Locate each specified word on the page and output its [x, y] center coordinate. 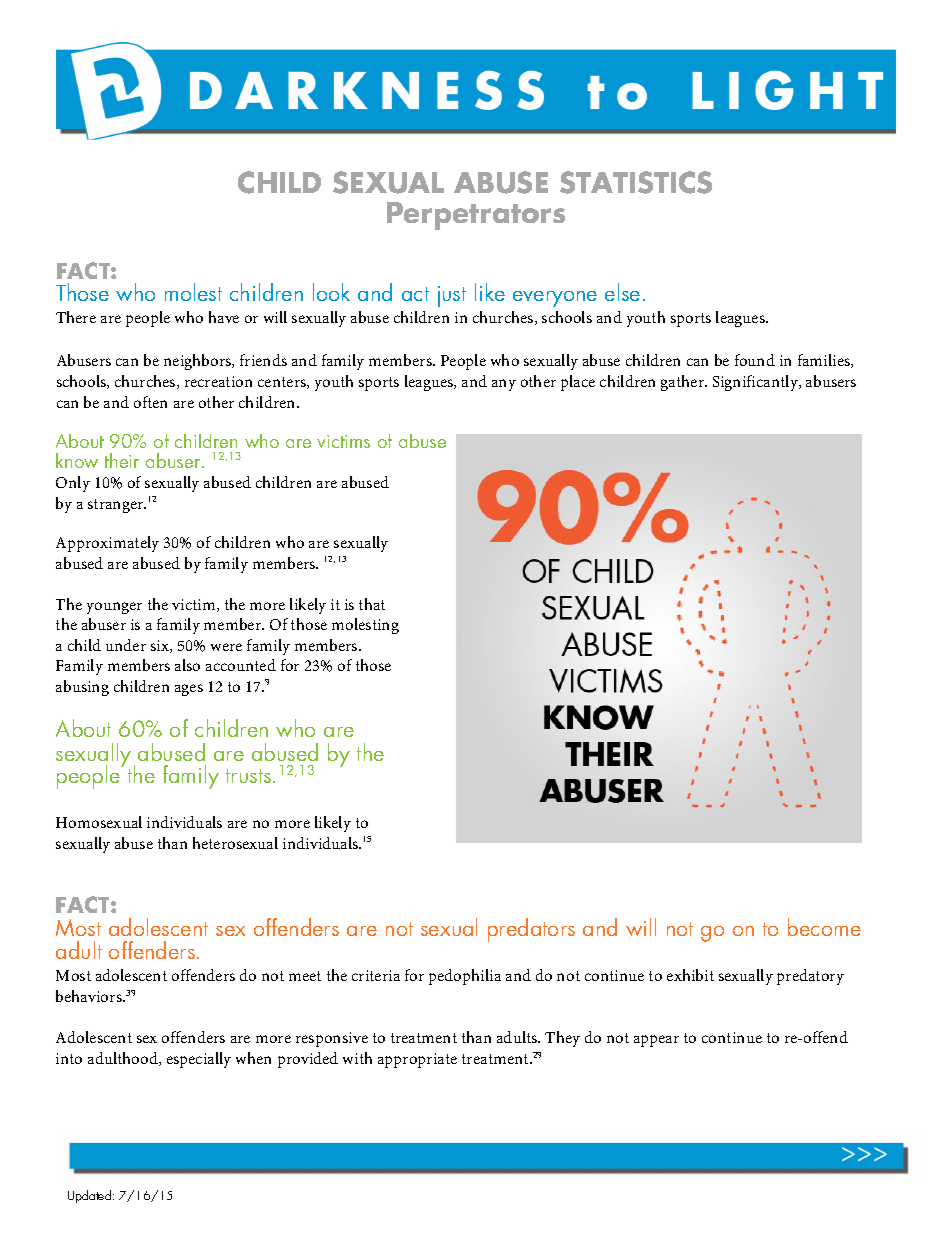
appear [656, 1041]
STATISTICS [636, 182]
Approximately [107, 544]
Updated [91, 1196]
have [224, 317]
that [372, 604]
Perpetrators [476, 216]
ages [189, 690]
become [824, 927]
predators [531, 930]
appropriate [417, 1060]
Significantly [757, 383]
